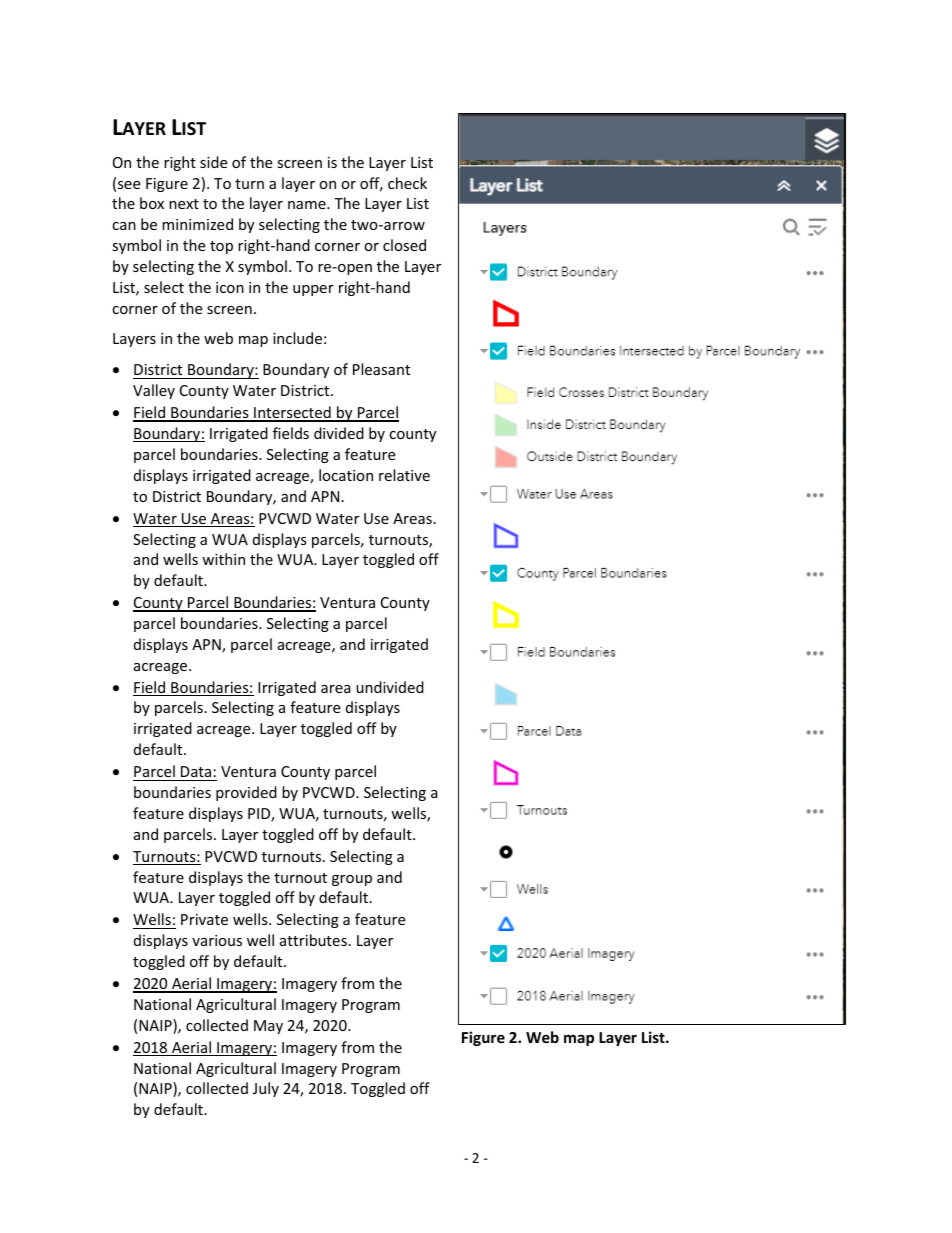  Describe the element at coordinates (407, 183) in the page. I see `check` at that location.
